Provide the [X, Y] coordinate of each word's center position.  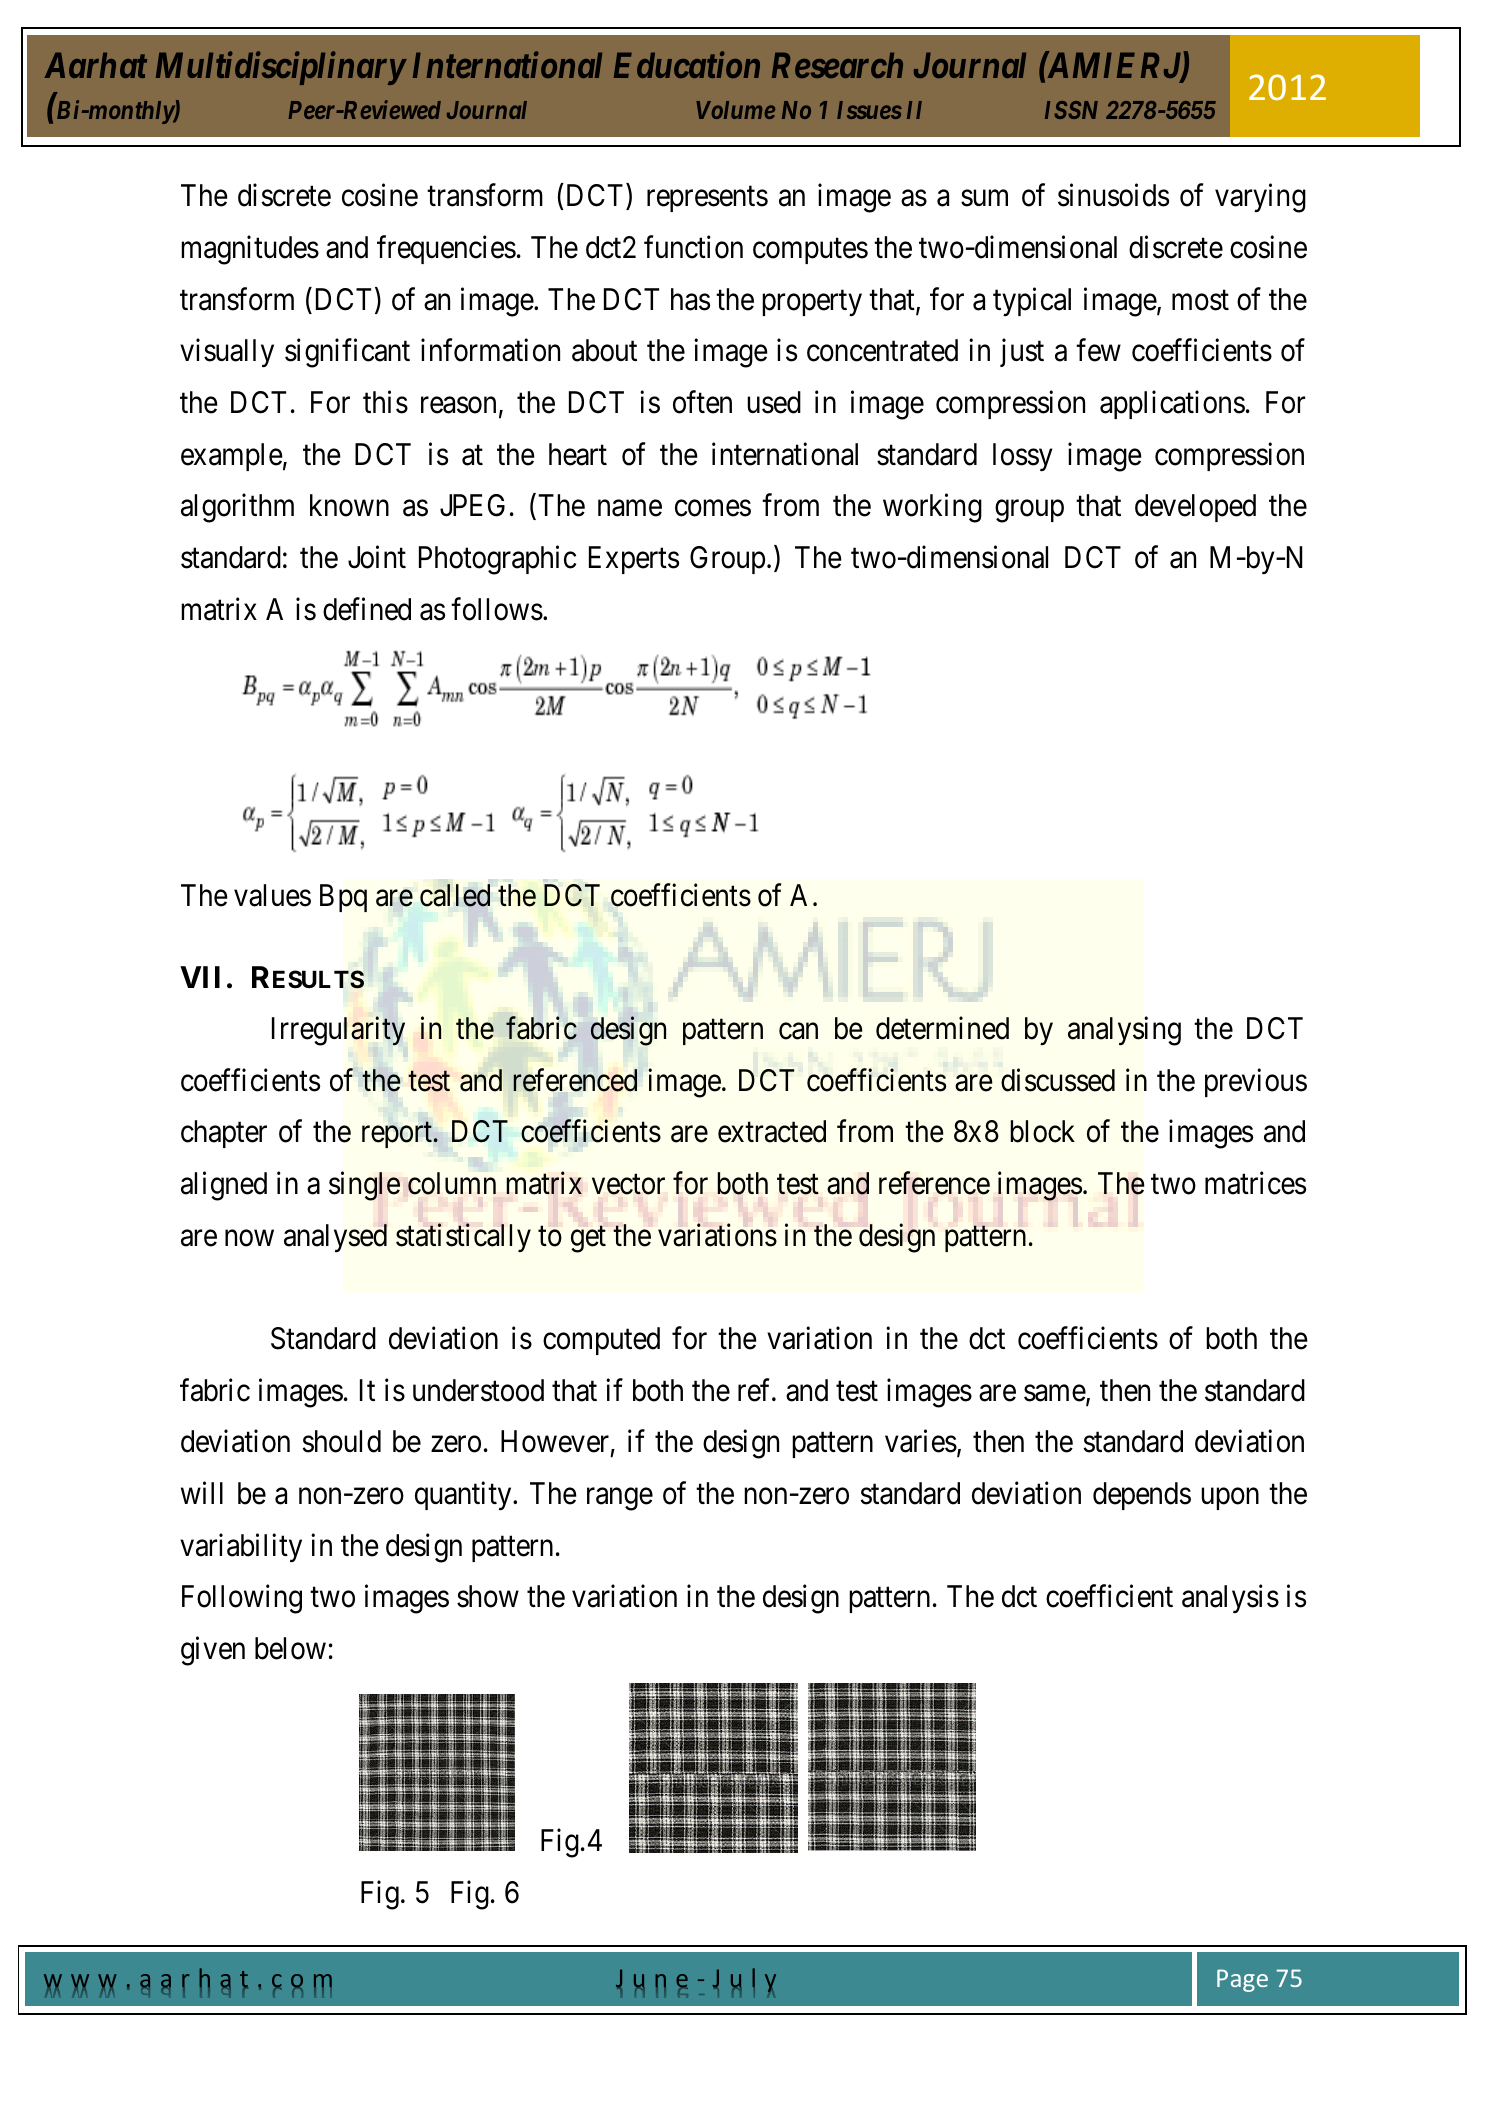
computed [601, 1341]
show [488, 1596]
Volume [735, 110]
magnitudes [250, 250]
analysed [335, 1238]
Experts [634, 560]
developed [1195, 508]
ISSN [1071, 110]
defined [367, 609]
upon [1230, 1499]
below [290, 1648]
